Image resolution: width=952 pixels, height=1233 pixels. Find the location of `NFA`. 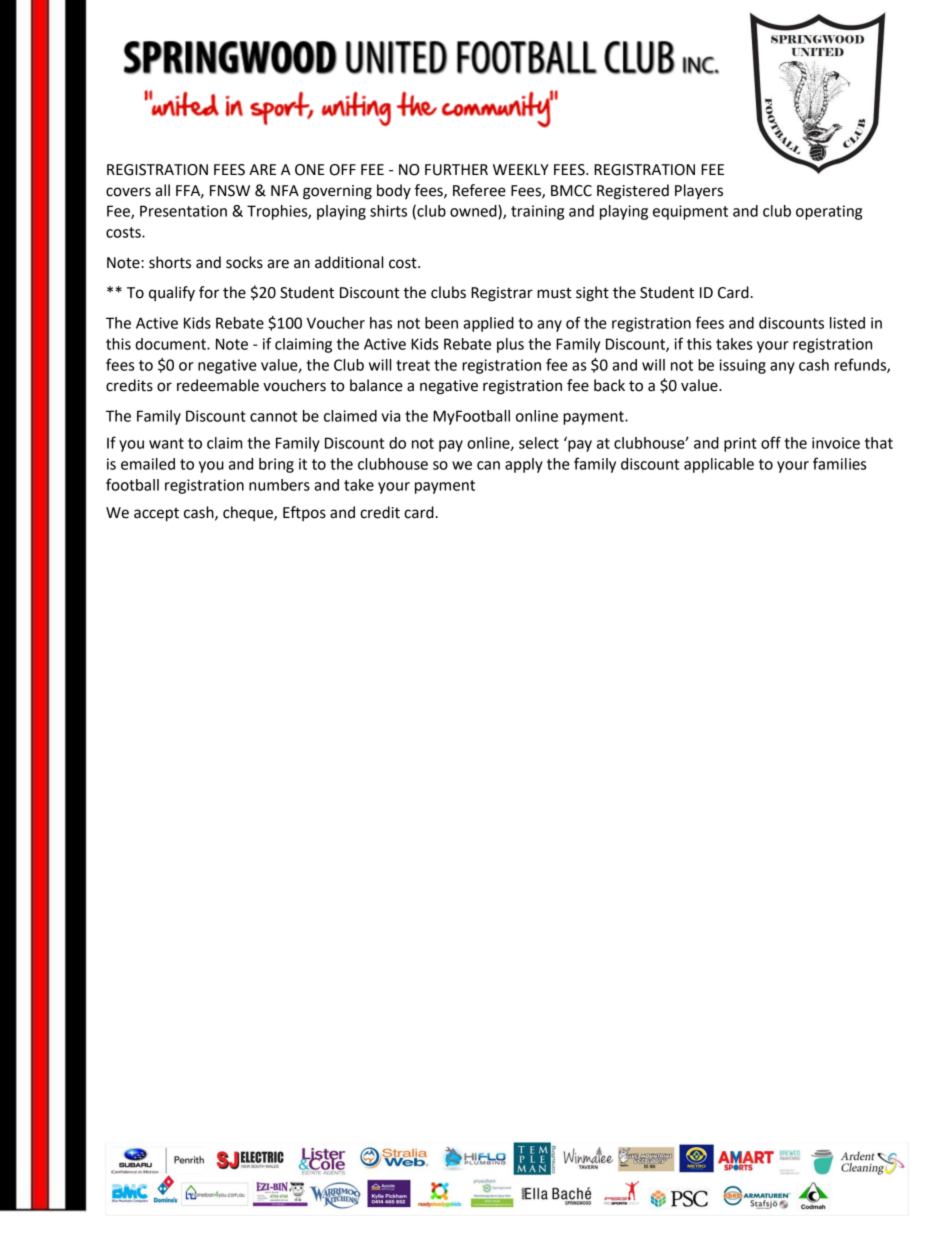

NFA is located at coordinates (285, 190).
